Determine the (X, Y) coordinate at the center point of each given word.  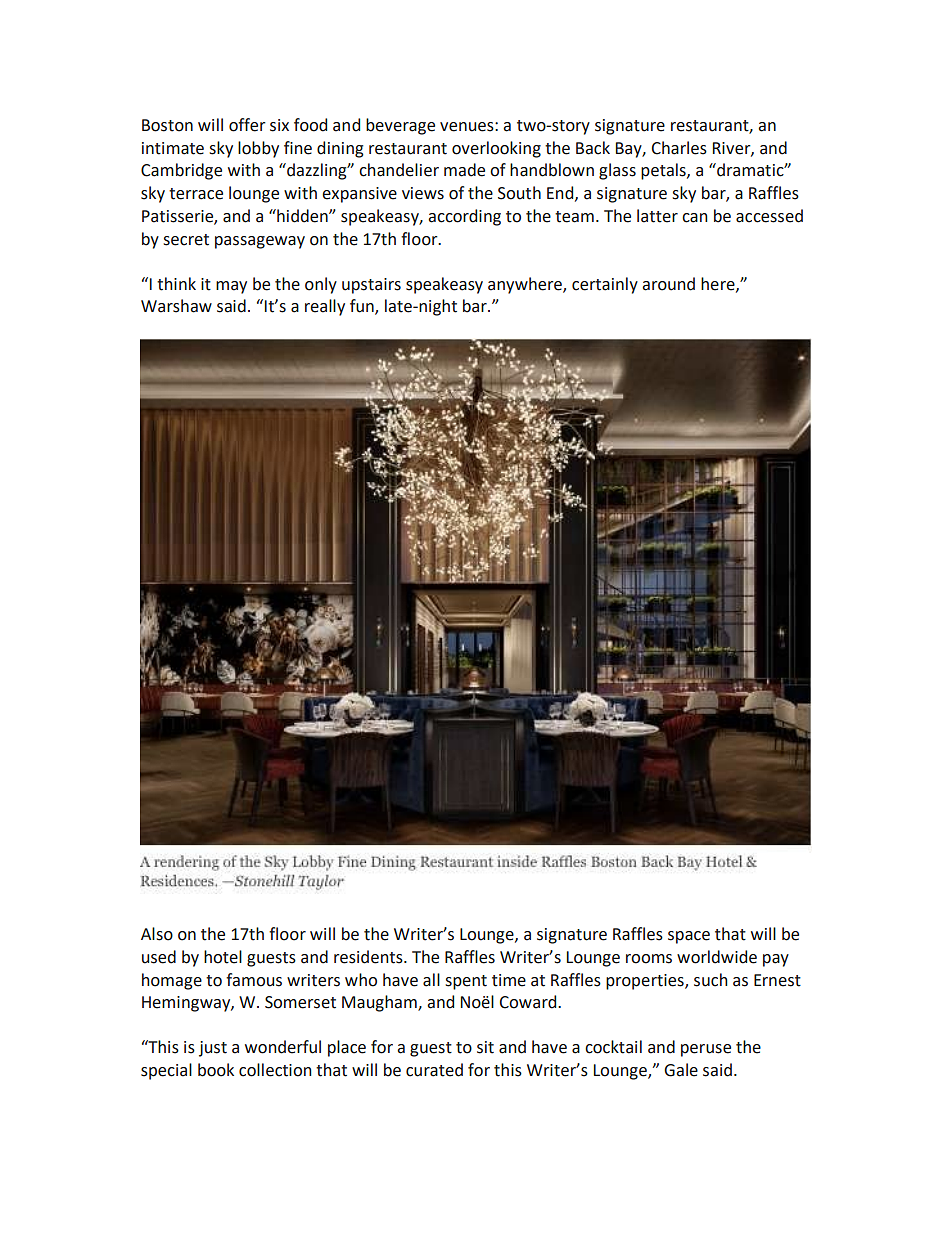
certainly (605, 285)
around (668, 284)
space (689, 937)
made (464, 170)
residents (369, 957)
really (325, 307)
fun (363, 307)
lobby (258, 149)
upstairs (371, 286)
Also (157, 934)
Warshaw (176, 306)
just (213, 1049)
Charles (679, 148)
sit (485, 1047)
